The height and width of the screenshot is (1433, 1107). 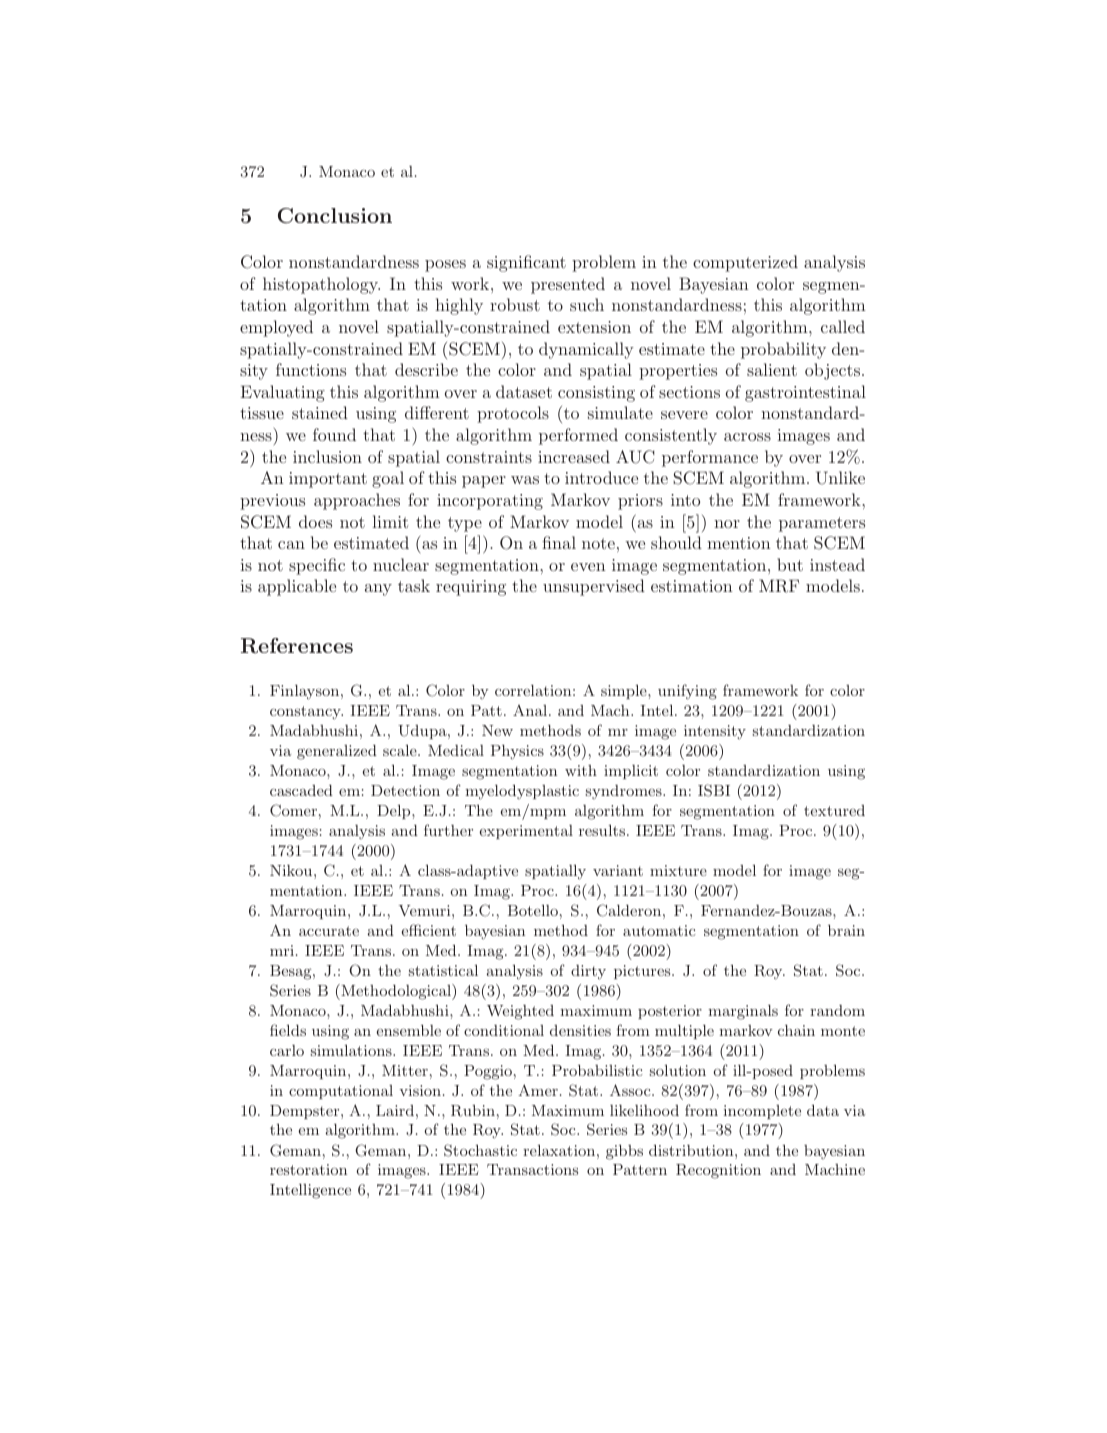 What do you see at coordinates (335, 216) in the screenshot?
I see `Conclusion` at bounding box center [335, 216].
